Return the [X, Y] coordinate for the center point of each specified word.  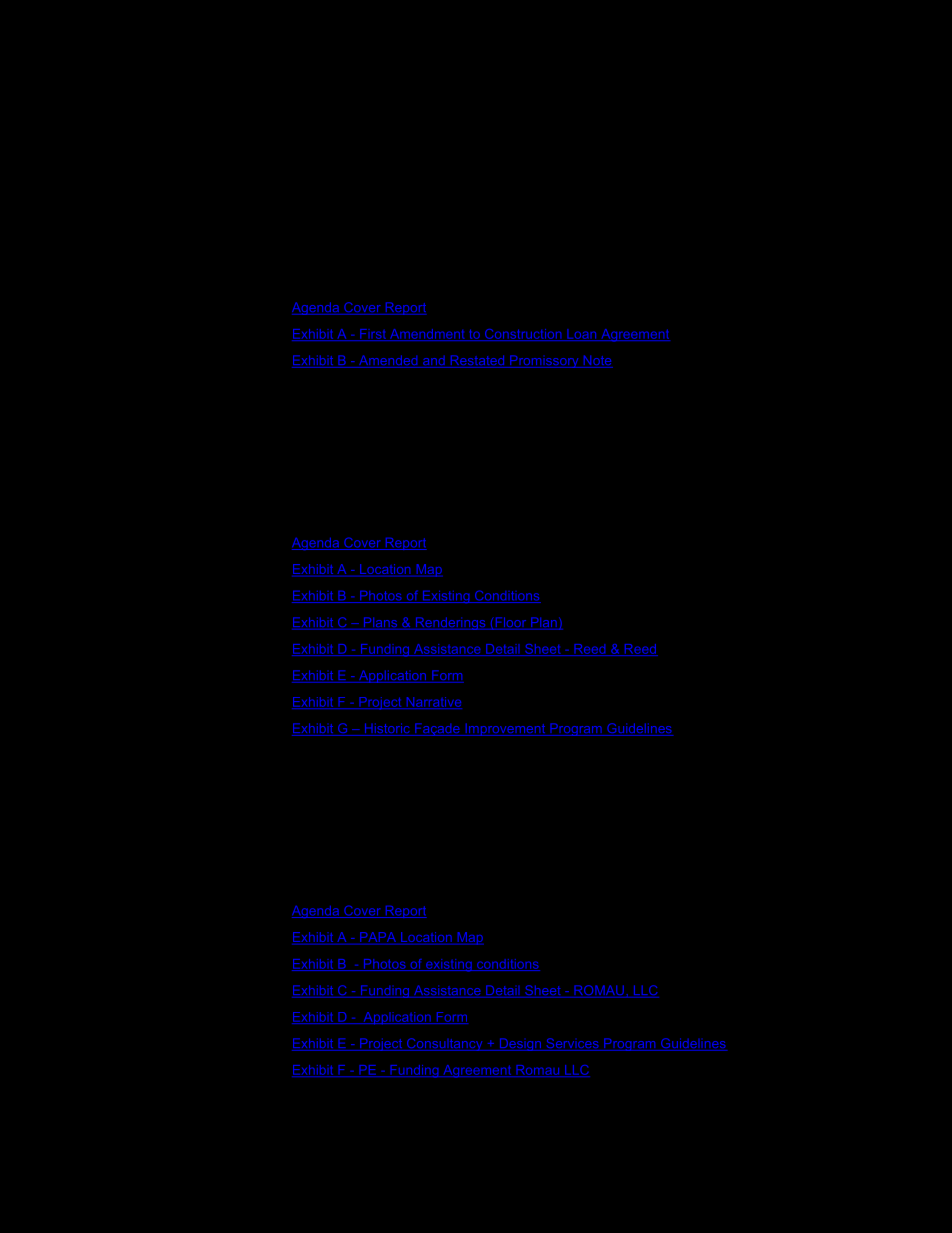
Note [597, 361]
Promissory [544, 361]
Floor [511, 623]
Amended [388, 361]
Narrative [433, 703]
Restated [477, 361]
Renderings [450, 623]
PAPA [378, 938]
